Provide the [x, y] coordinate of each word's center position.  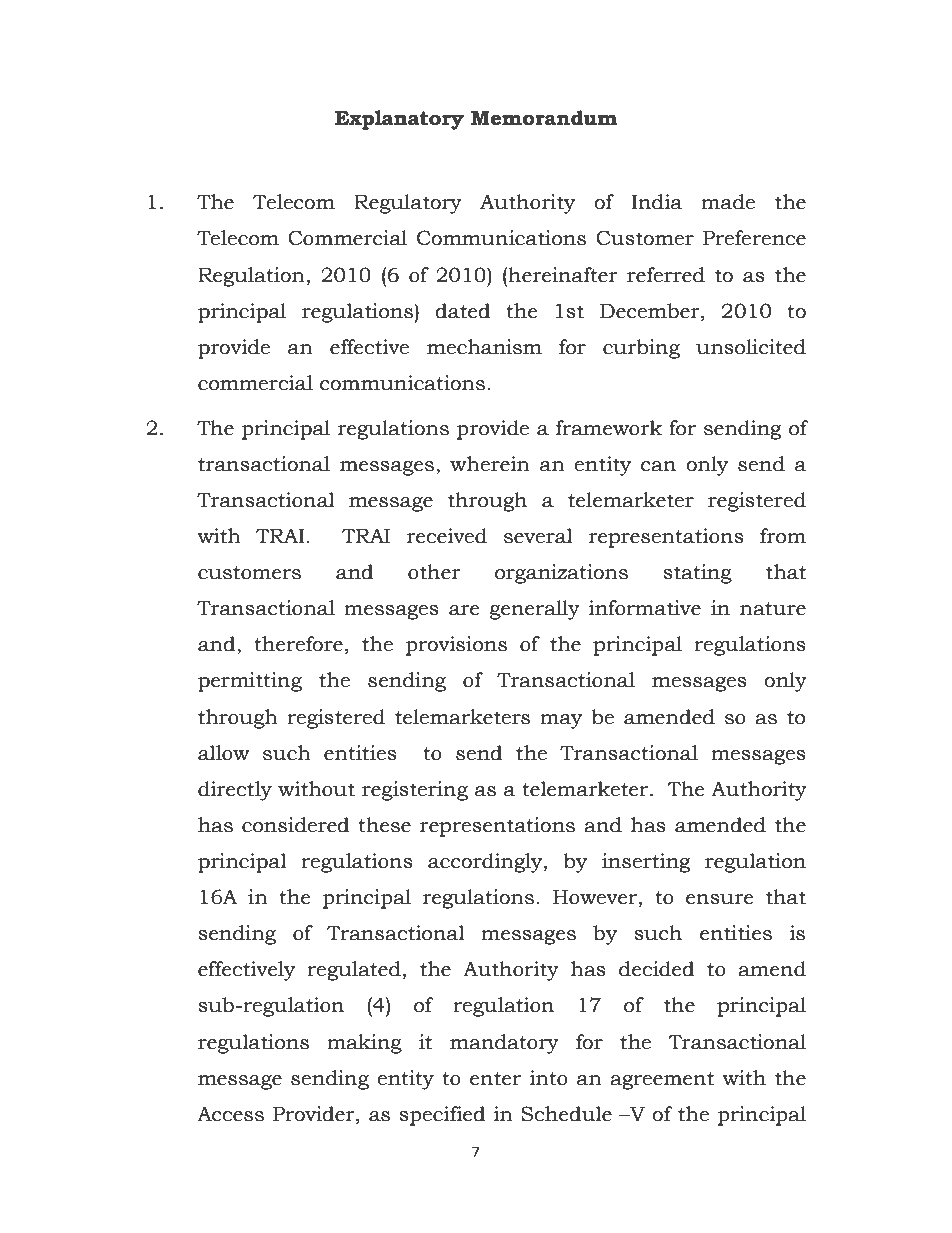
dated [463, 311]
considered [296, 825]
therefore [298, 644]
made [728, 202]
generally [535, 610]
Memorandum [544, 118]
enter [495, 1079]
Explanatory [399, 120]
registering [415, 791]
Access [230, 1114]
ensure [720, 899]
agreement [662, 1081]
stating [697, 574]
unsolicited [751, 347]
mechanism [484, 347]
